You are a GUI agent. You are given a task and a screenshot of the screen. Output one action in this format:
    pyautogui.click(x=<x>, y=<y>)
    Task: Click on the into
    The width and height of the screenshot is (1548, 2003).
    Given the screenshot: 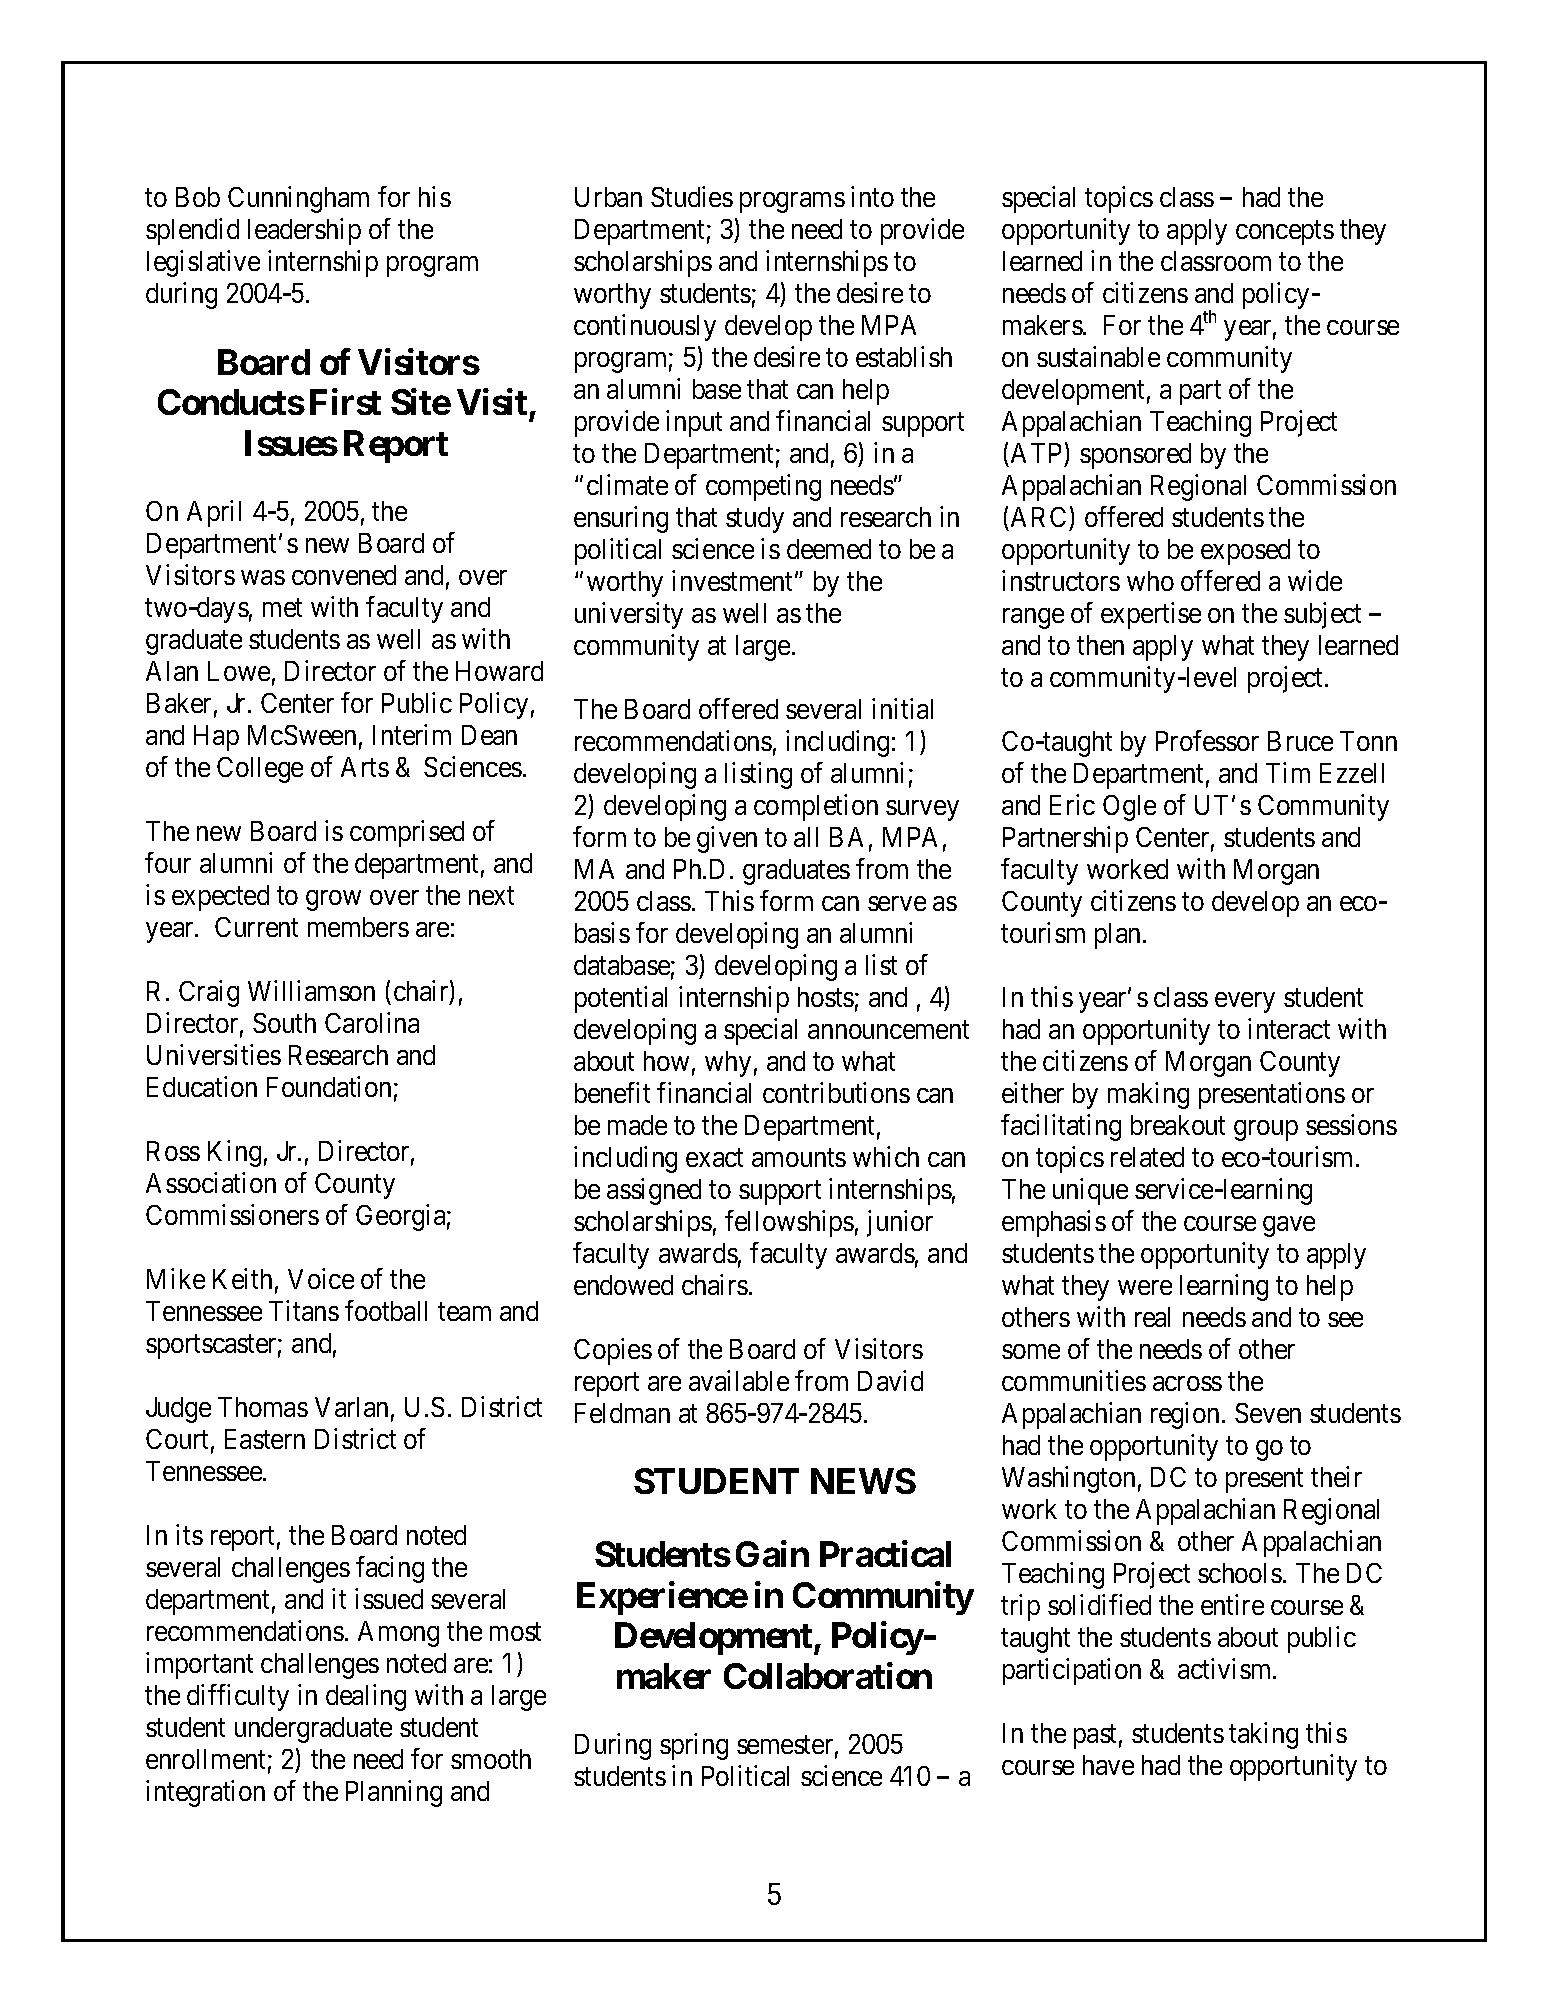 What is the action you would take?
    pyautogui.click(x=872, y=196)
